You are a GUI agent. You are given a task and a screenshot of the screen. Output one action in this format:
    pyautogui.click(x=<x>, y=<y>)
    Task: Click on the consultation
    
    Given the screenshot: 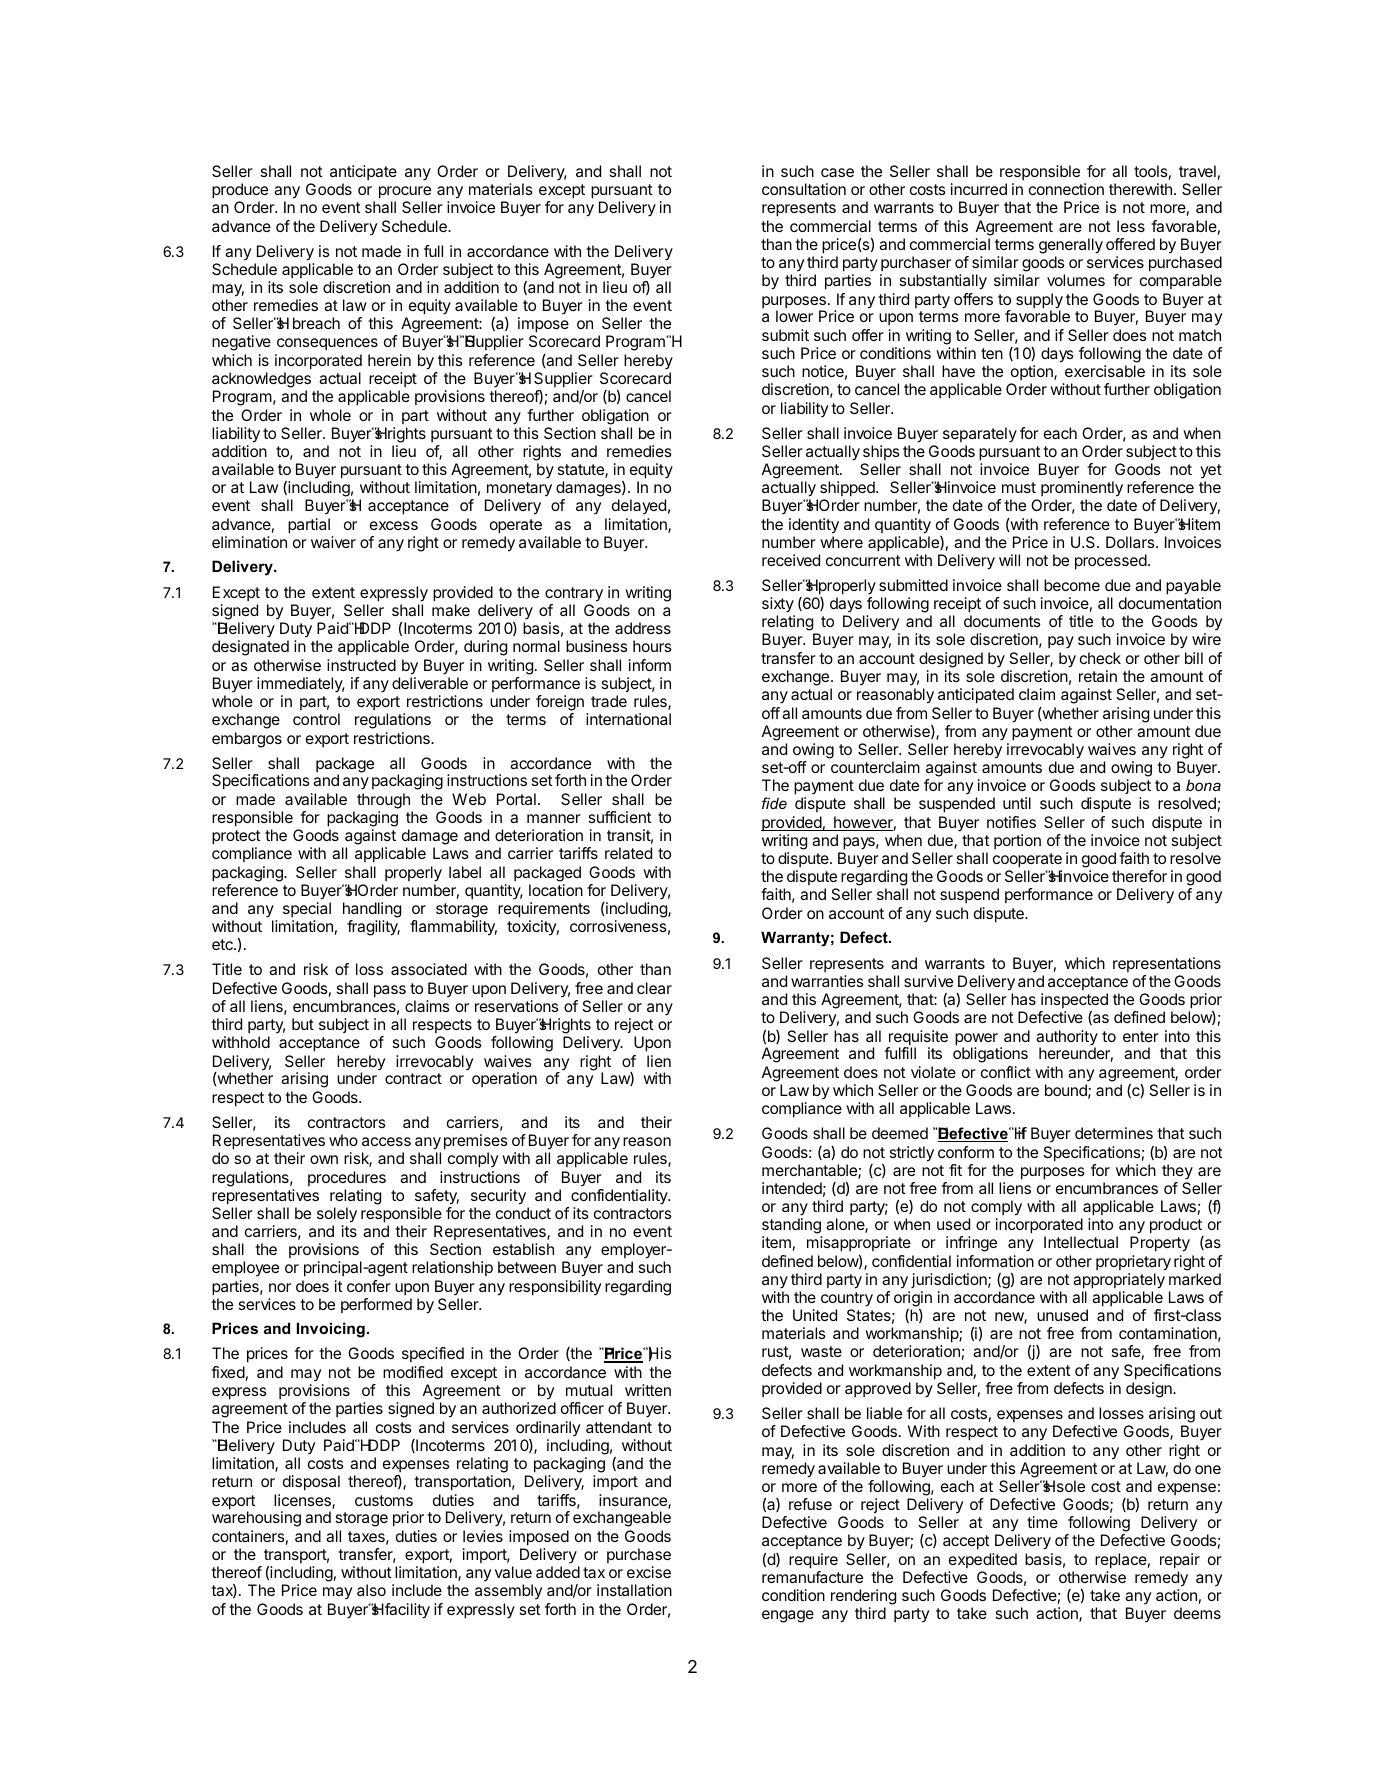 What is the action you would take?
    pyautogui.click(x=804, y=189)
